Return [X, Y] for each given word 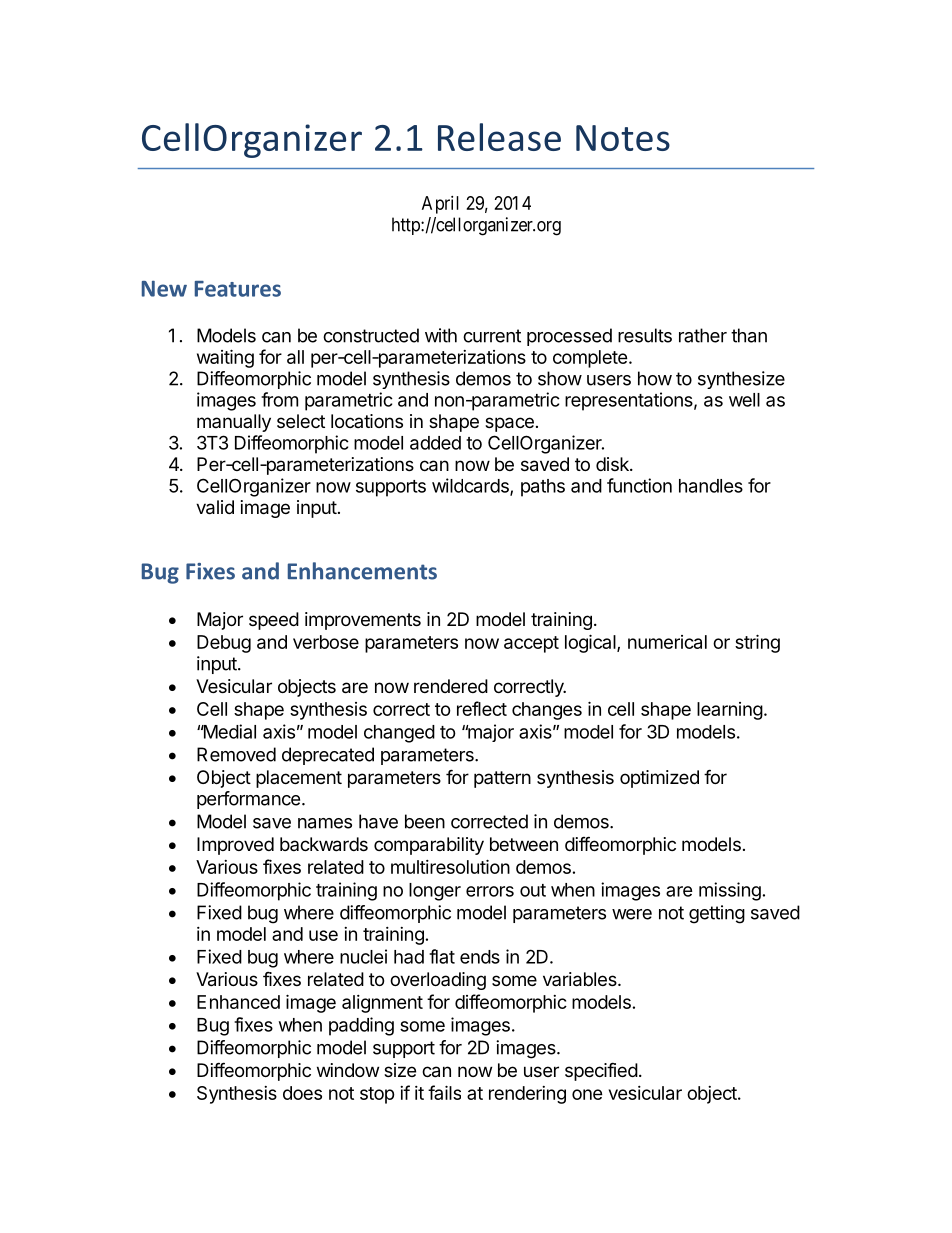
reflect [482, 708]
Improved [235, 846]
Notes [623, 138]
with [441, 335]
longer [435, 892]
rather [703, 335]
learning [730, 711]
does [302, 1093]
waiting [225, 358]
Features [238, 289]
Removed [236, 754]
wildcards [471, 486]
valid [215, 507]
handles [711, 486]
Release [499, 137]
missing [730, 891]
